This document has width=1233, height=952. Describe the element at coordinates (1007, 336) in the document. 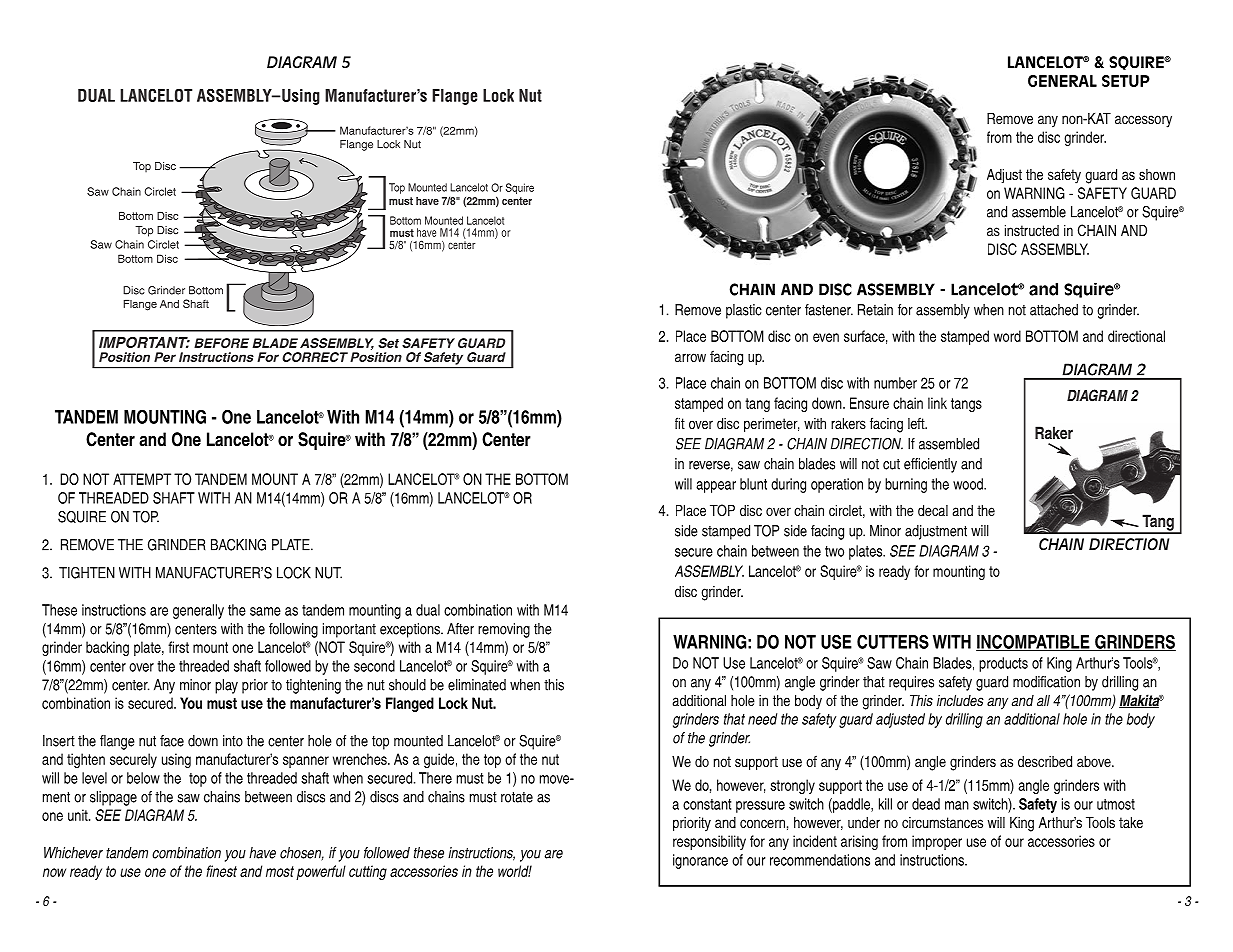

I see `word` at that location.
